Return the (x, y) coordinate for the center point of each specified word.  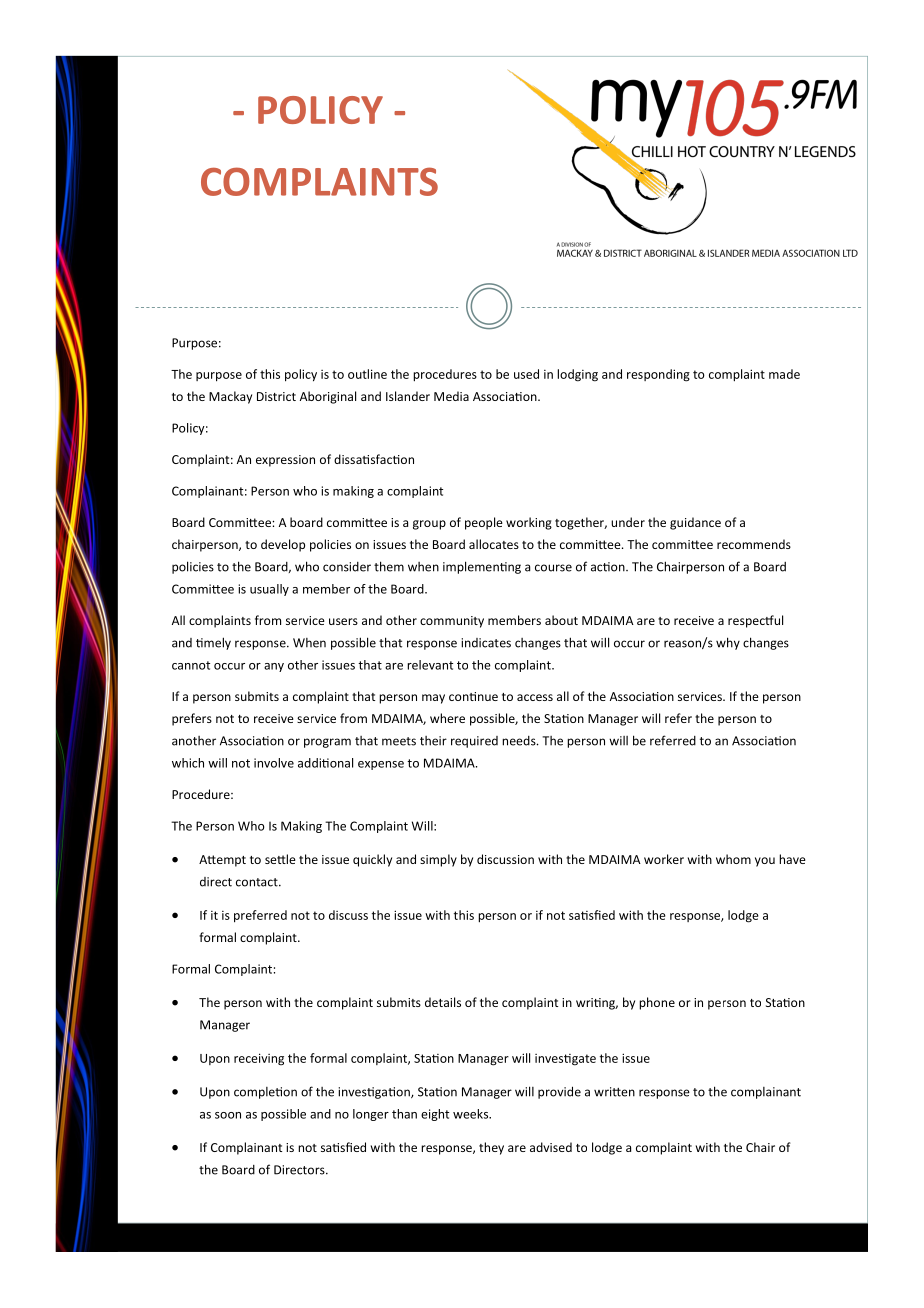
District (276, 396)
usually (269, 590)
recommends (754, 544)
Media (451, 396)
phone (657, 1003)
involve (274, 763)
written (614, 1092)
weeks (472, 1114)
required (474, 742)
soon (228, 1115)
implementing (482, 567)
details (443, 1002)
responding (658, 375)
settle (280, 859)
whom (733, 859)
